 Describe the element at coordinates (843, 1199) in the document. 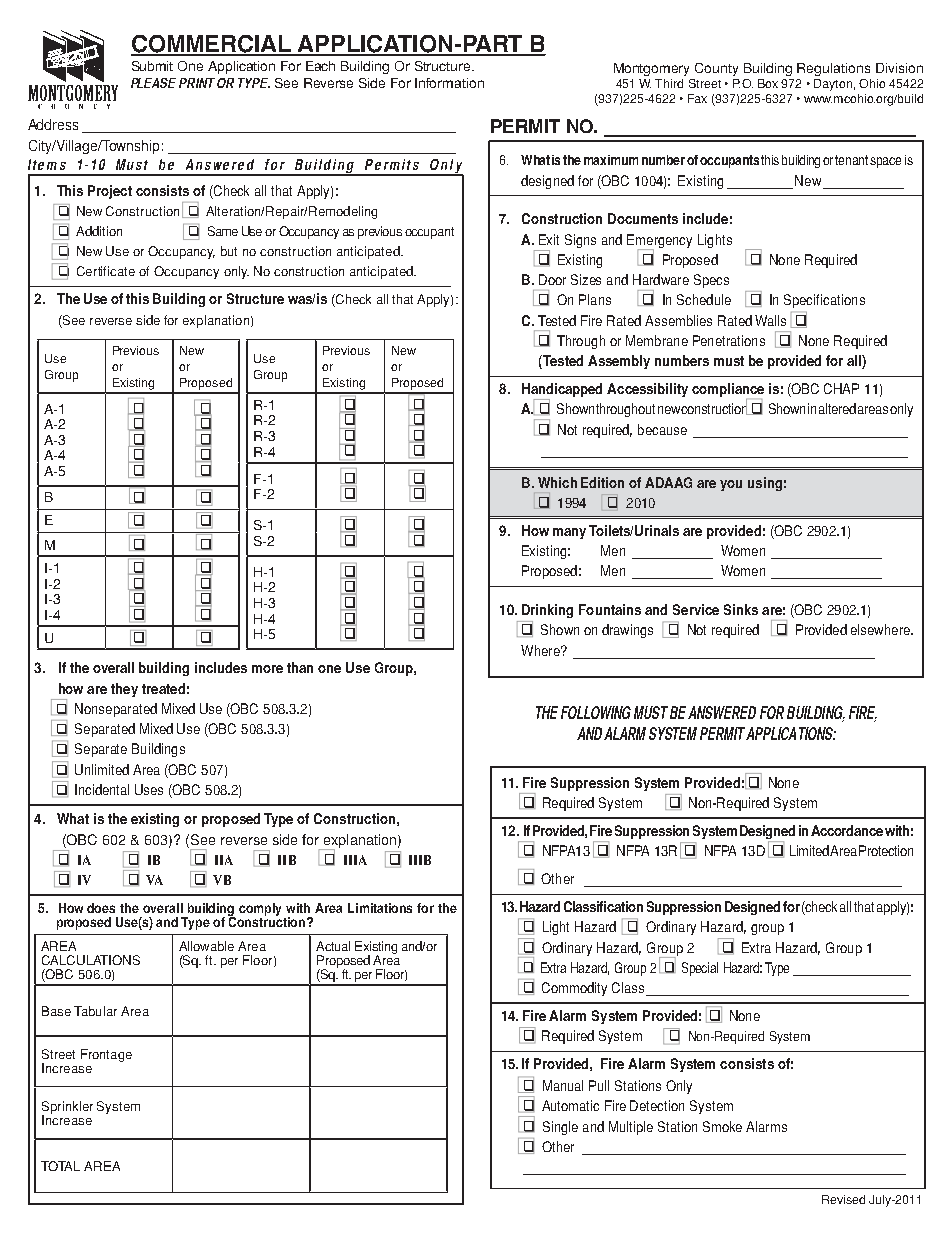

I see `Revised` at that location.
